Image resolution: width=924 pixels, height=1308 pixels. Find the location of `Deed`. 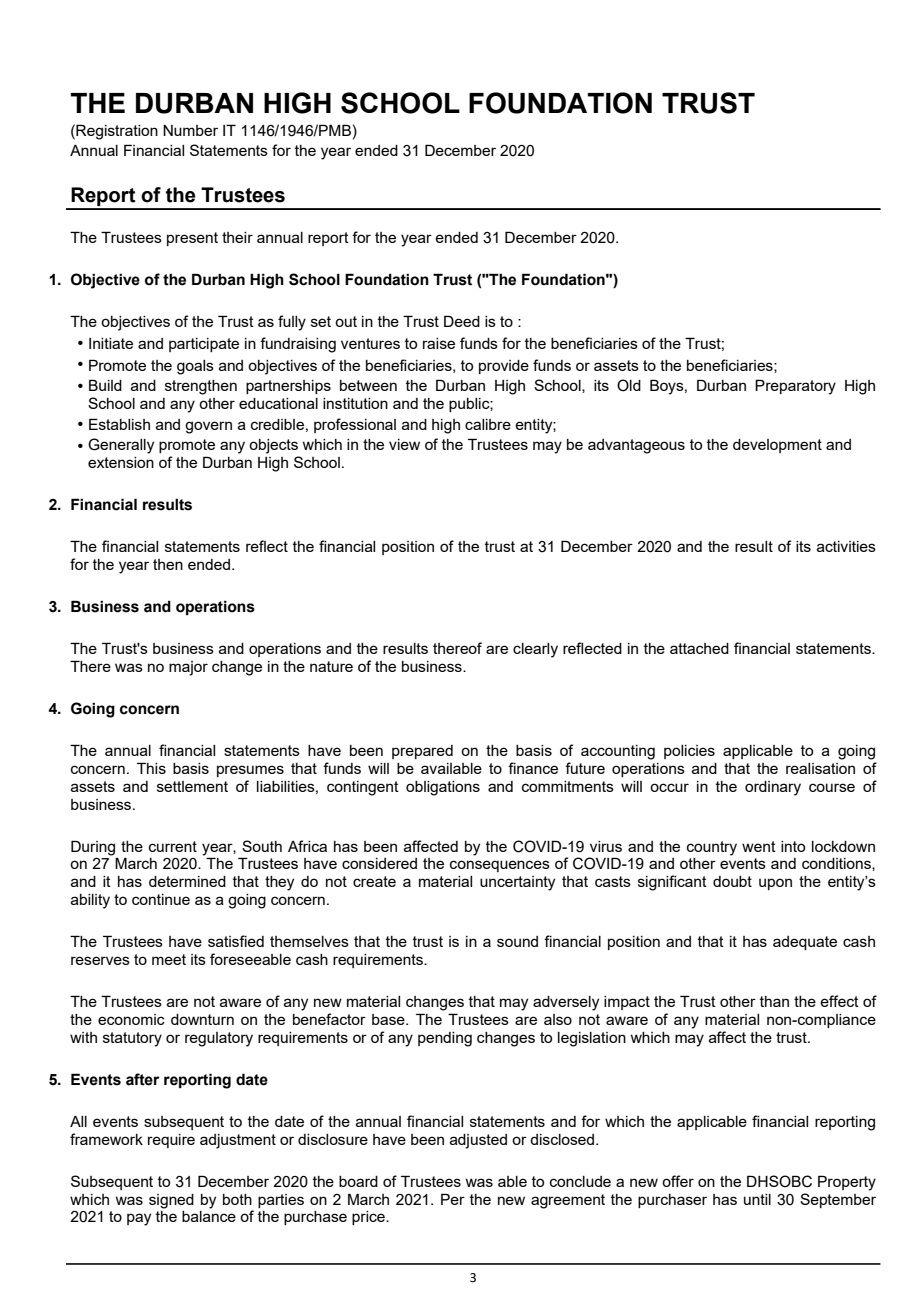

Deed is located at coordinates (462, 321).
